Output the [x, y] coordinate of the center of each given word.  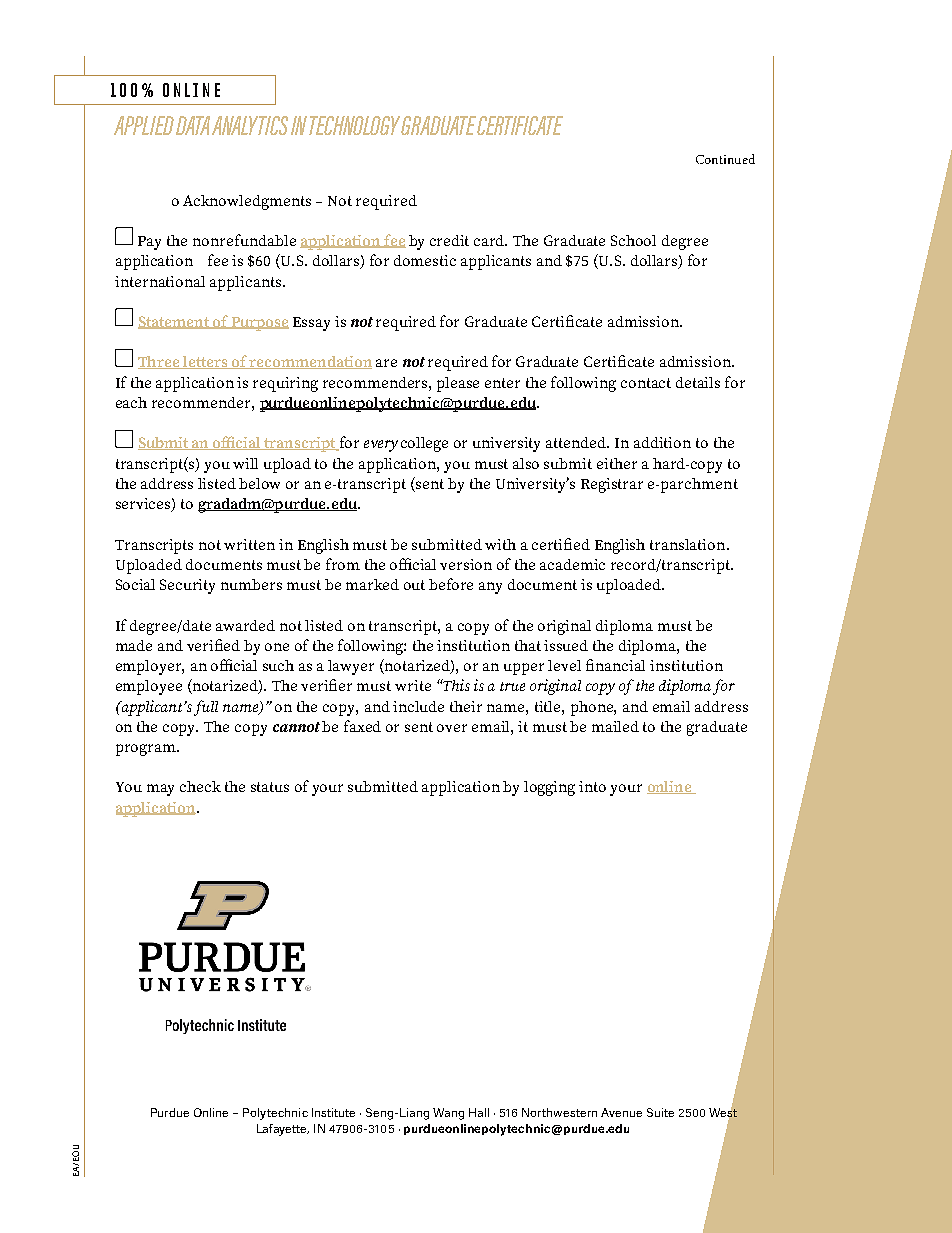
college [424, 444]
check [200, 786]
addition [662, 442]
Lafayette [283, 1130]
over [452, 728]
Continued [725, 159]
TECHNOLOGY [355, 125]
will [245, 463]
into [592, 786]
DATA [193, 125]
